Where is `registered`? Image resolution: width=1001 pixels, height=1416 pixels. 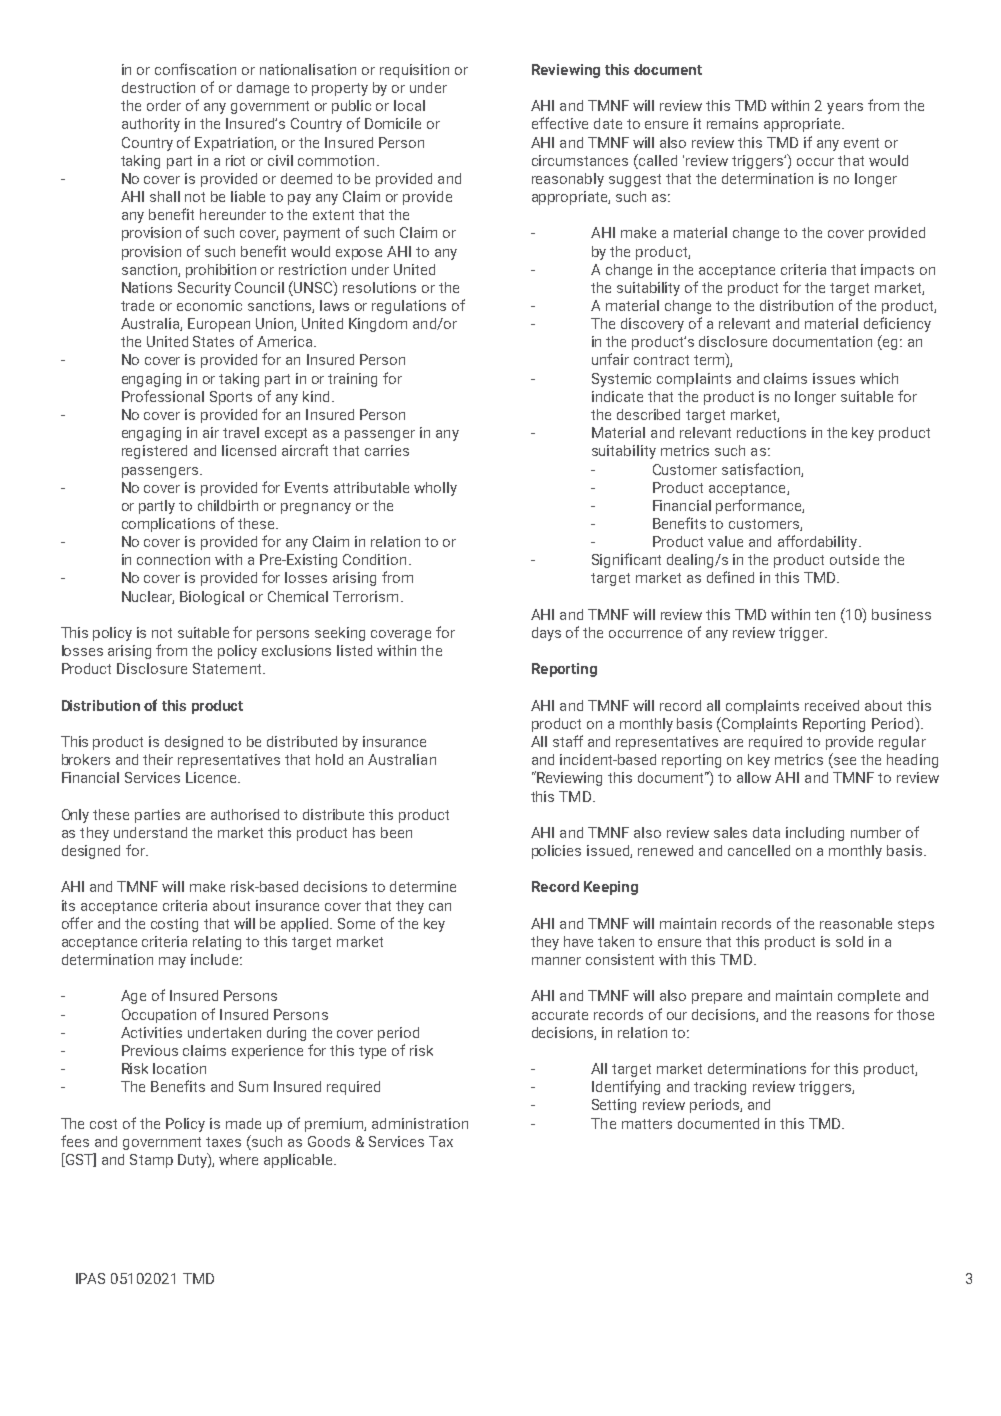
registered is located at coordinates (154, 452).
